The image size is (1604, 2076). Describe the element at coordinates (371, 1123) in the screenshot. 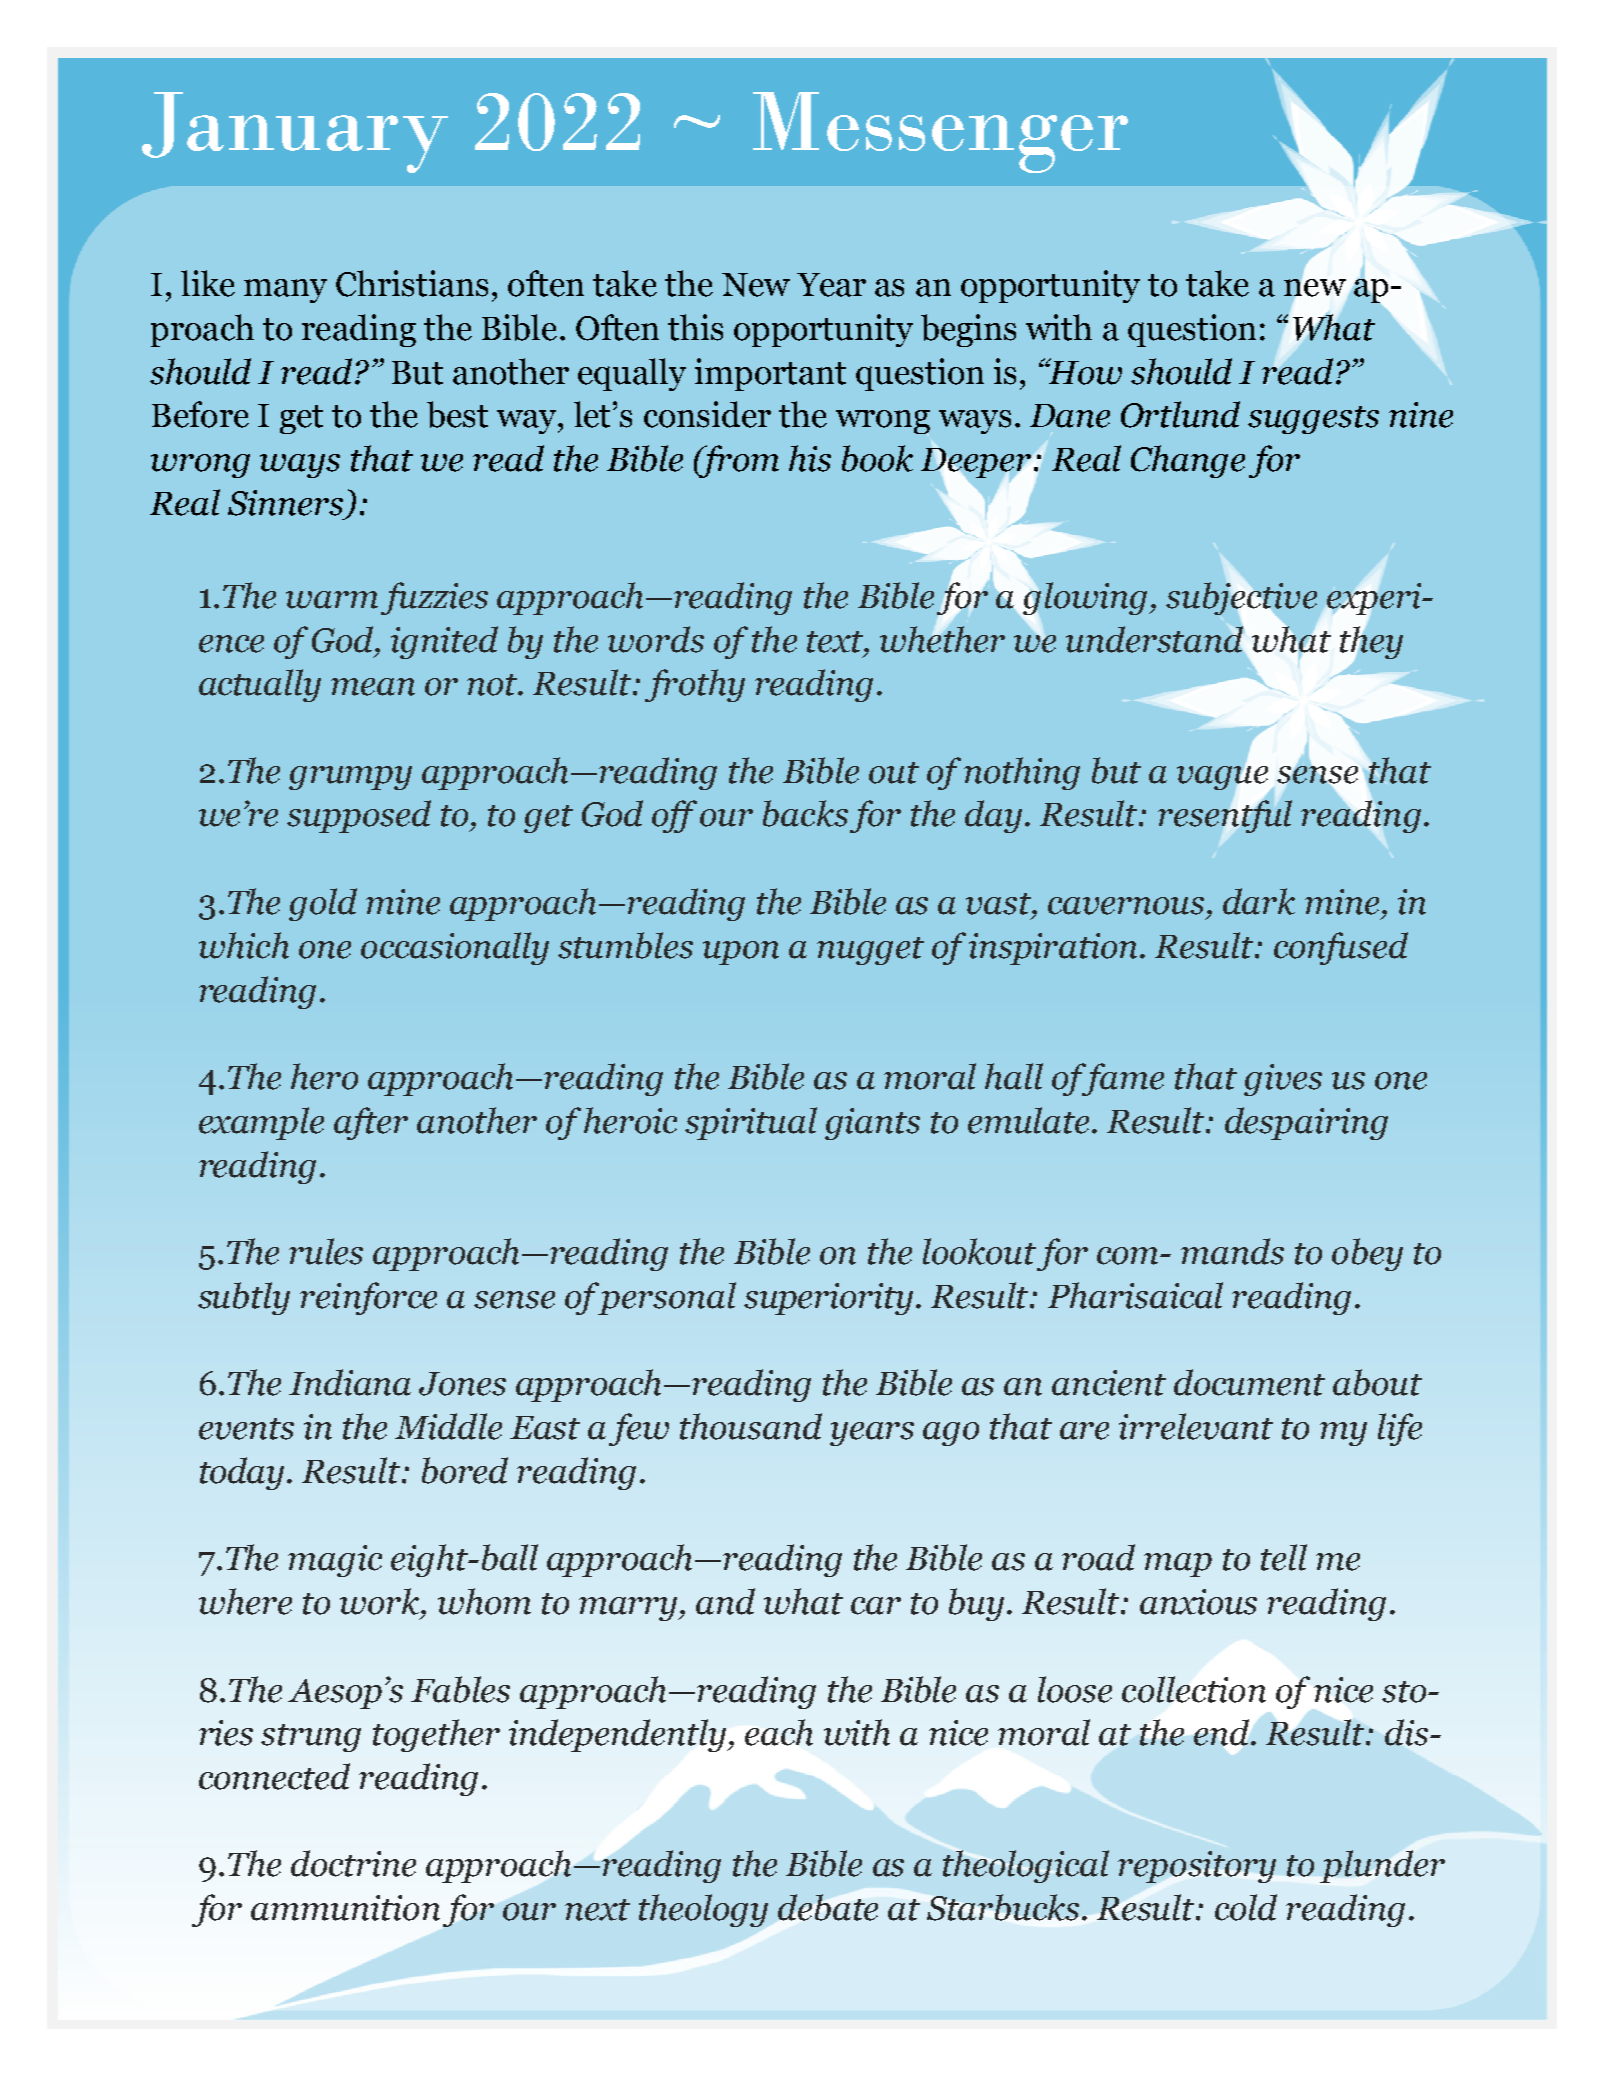

I see `after` at that location.
